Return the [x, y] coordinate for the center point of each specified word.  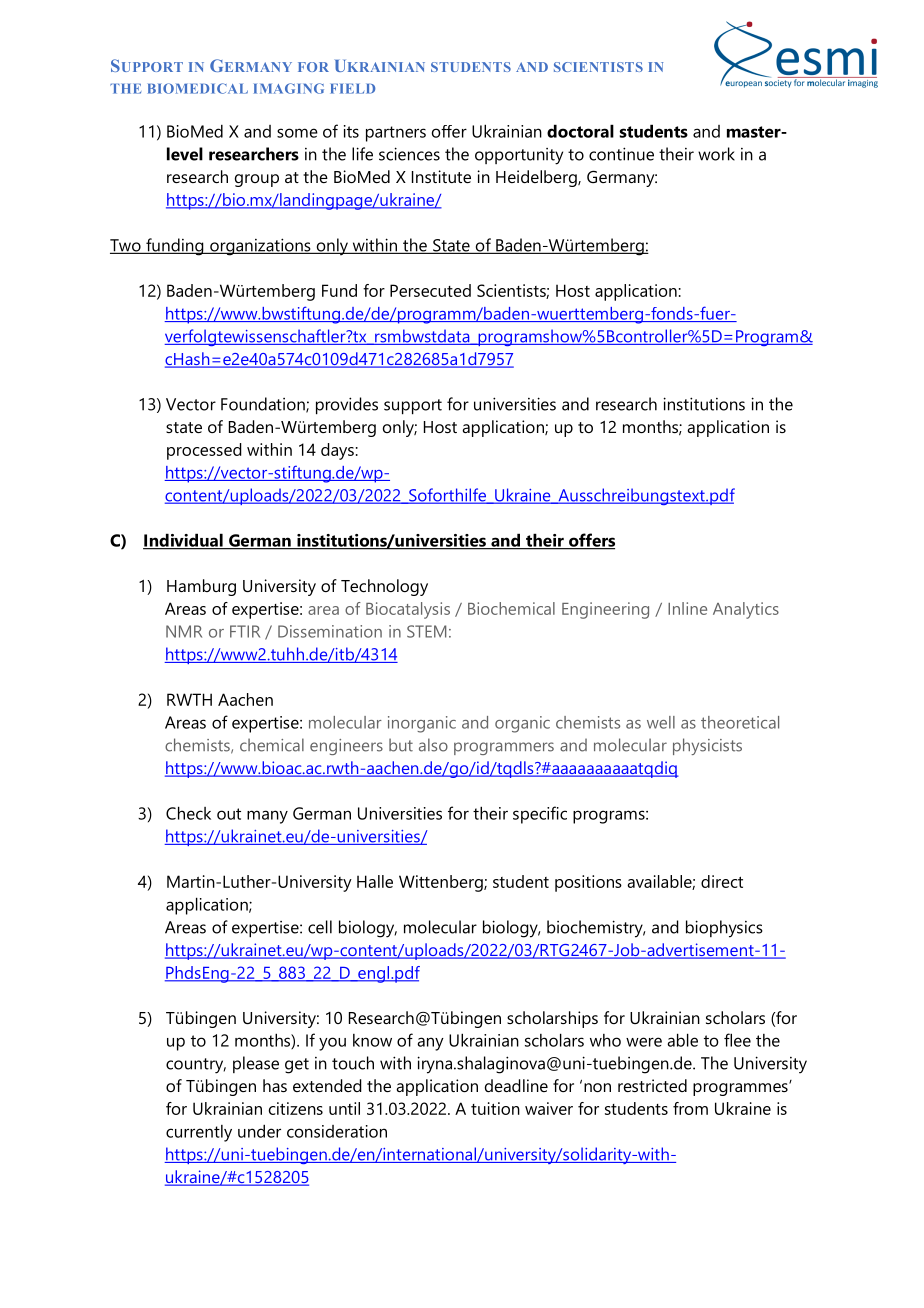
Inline [687, 608]
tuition [495, 1108]
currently [199, 1133]
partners [396, 134]
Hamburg [201, 587]
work [716, 154]
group [257, 180]
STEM [426, 631]
